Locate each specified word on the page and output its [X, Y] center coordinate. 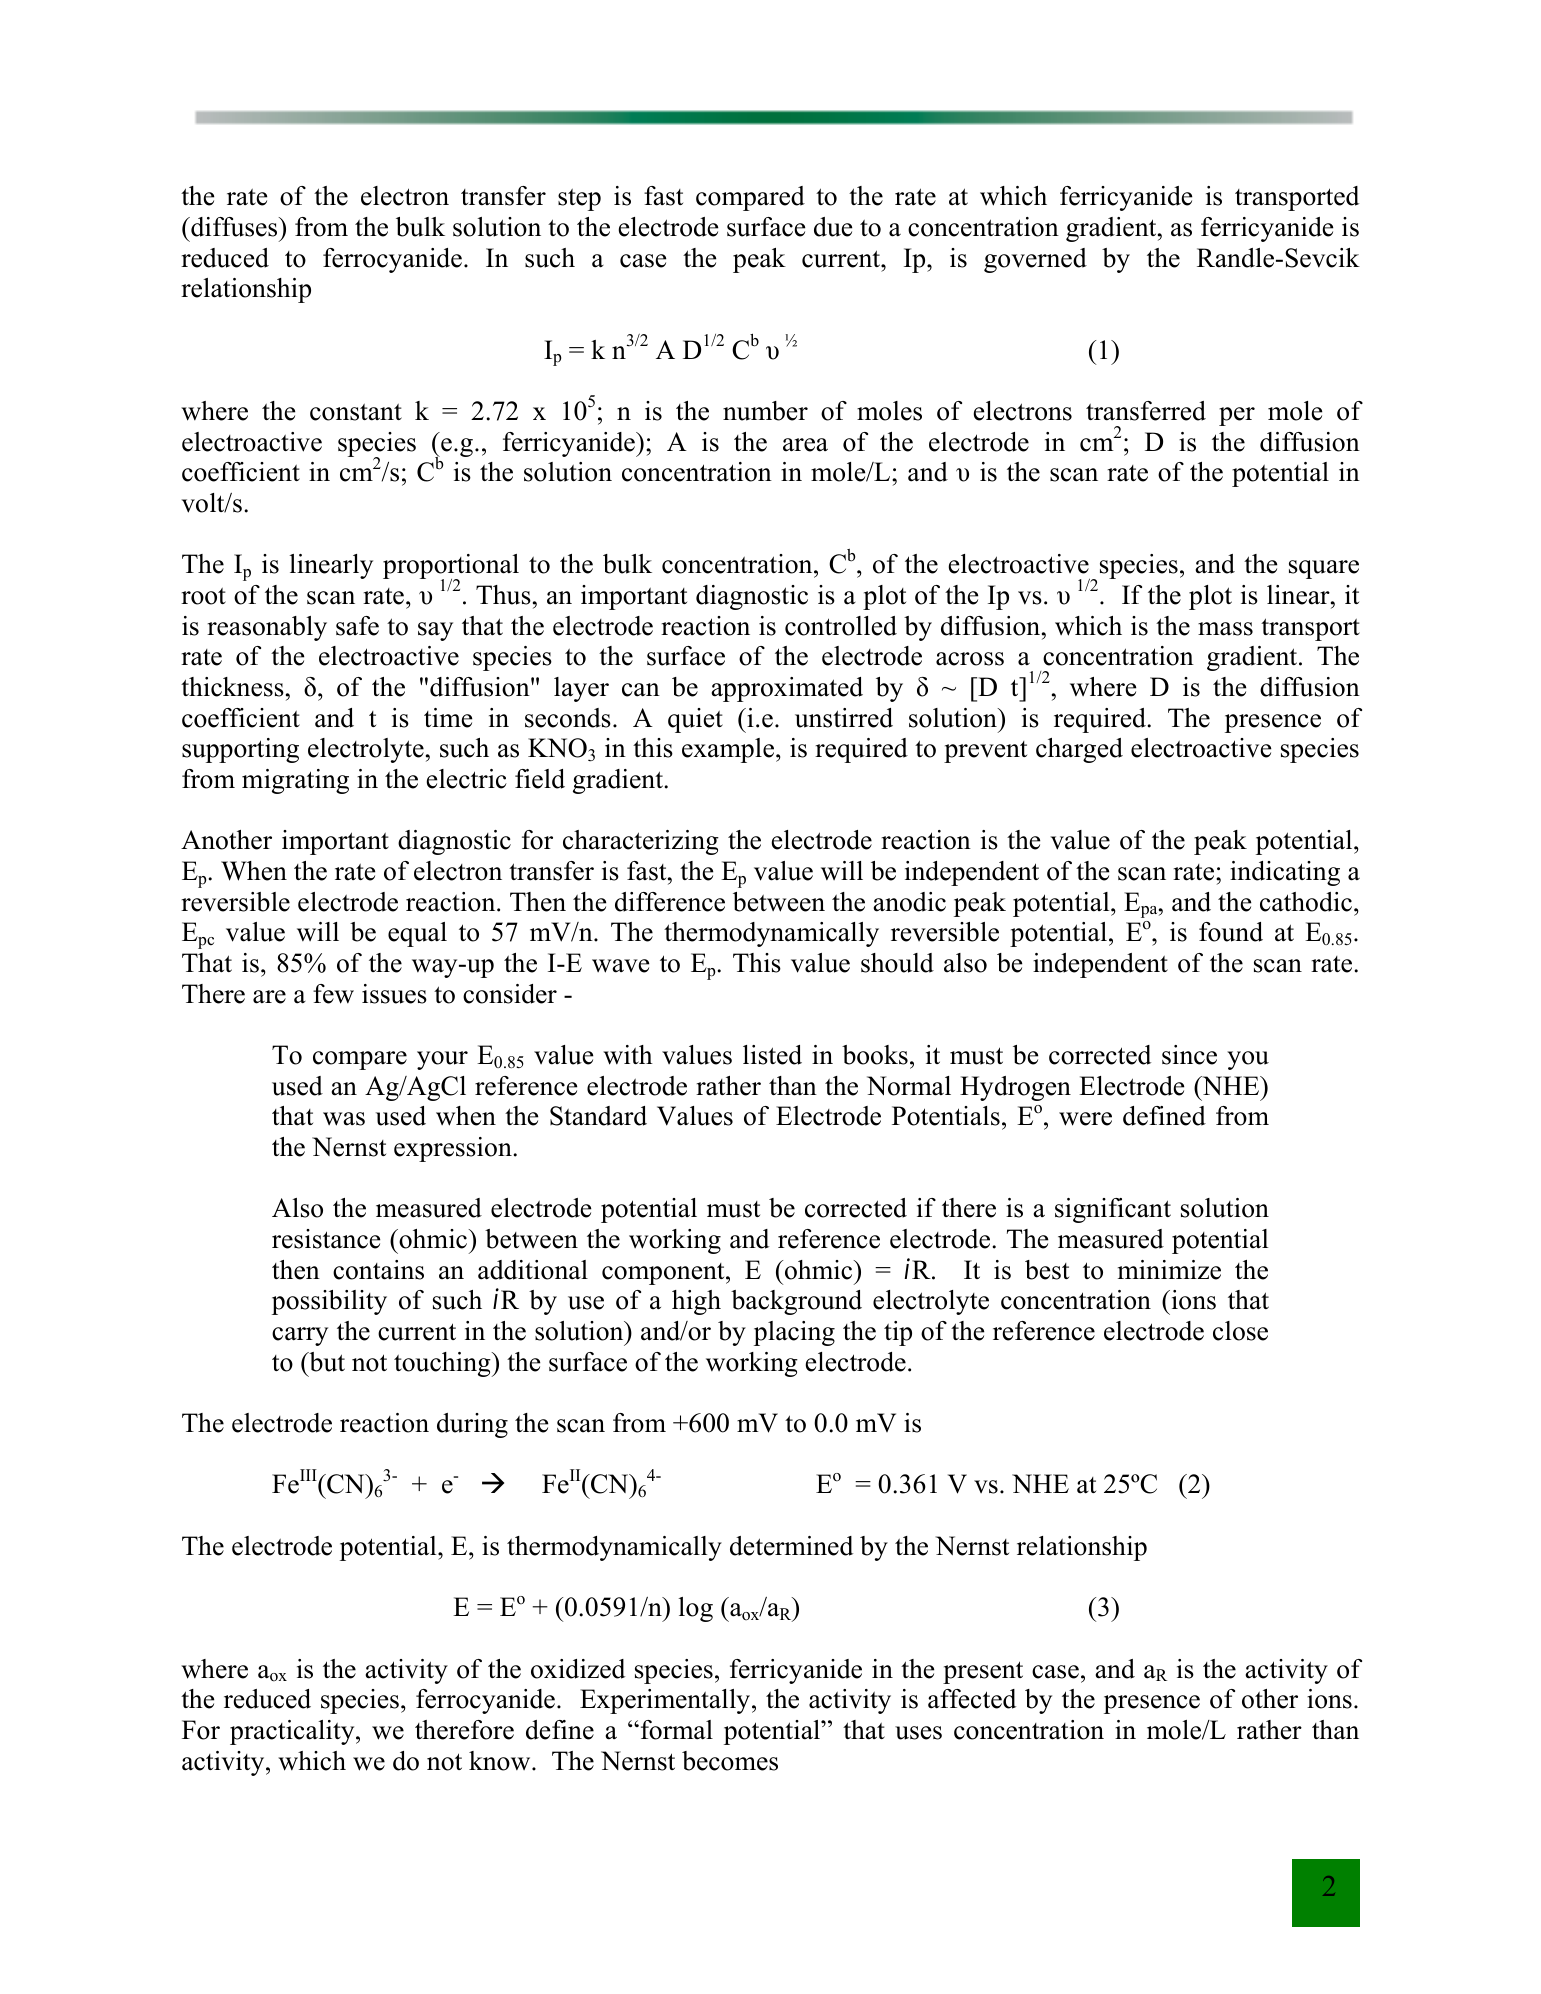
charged [1079, 750]
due [833, 227]
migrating [295, 781]
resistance [326, 1239]
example [729, 750]
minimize [1169, 1270]
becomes [730, 1761]
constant [356, 412]
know [501, 1761]
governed [1035, 260]
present [983, 1672]
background [796, 1302]
